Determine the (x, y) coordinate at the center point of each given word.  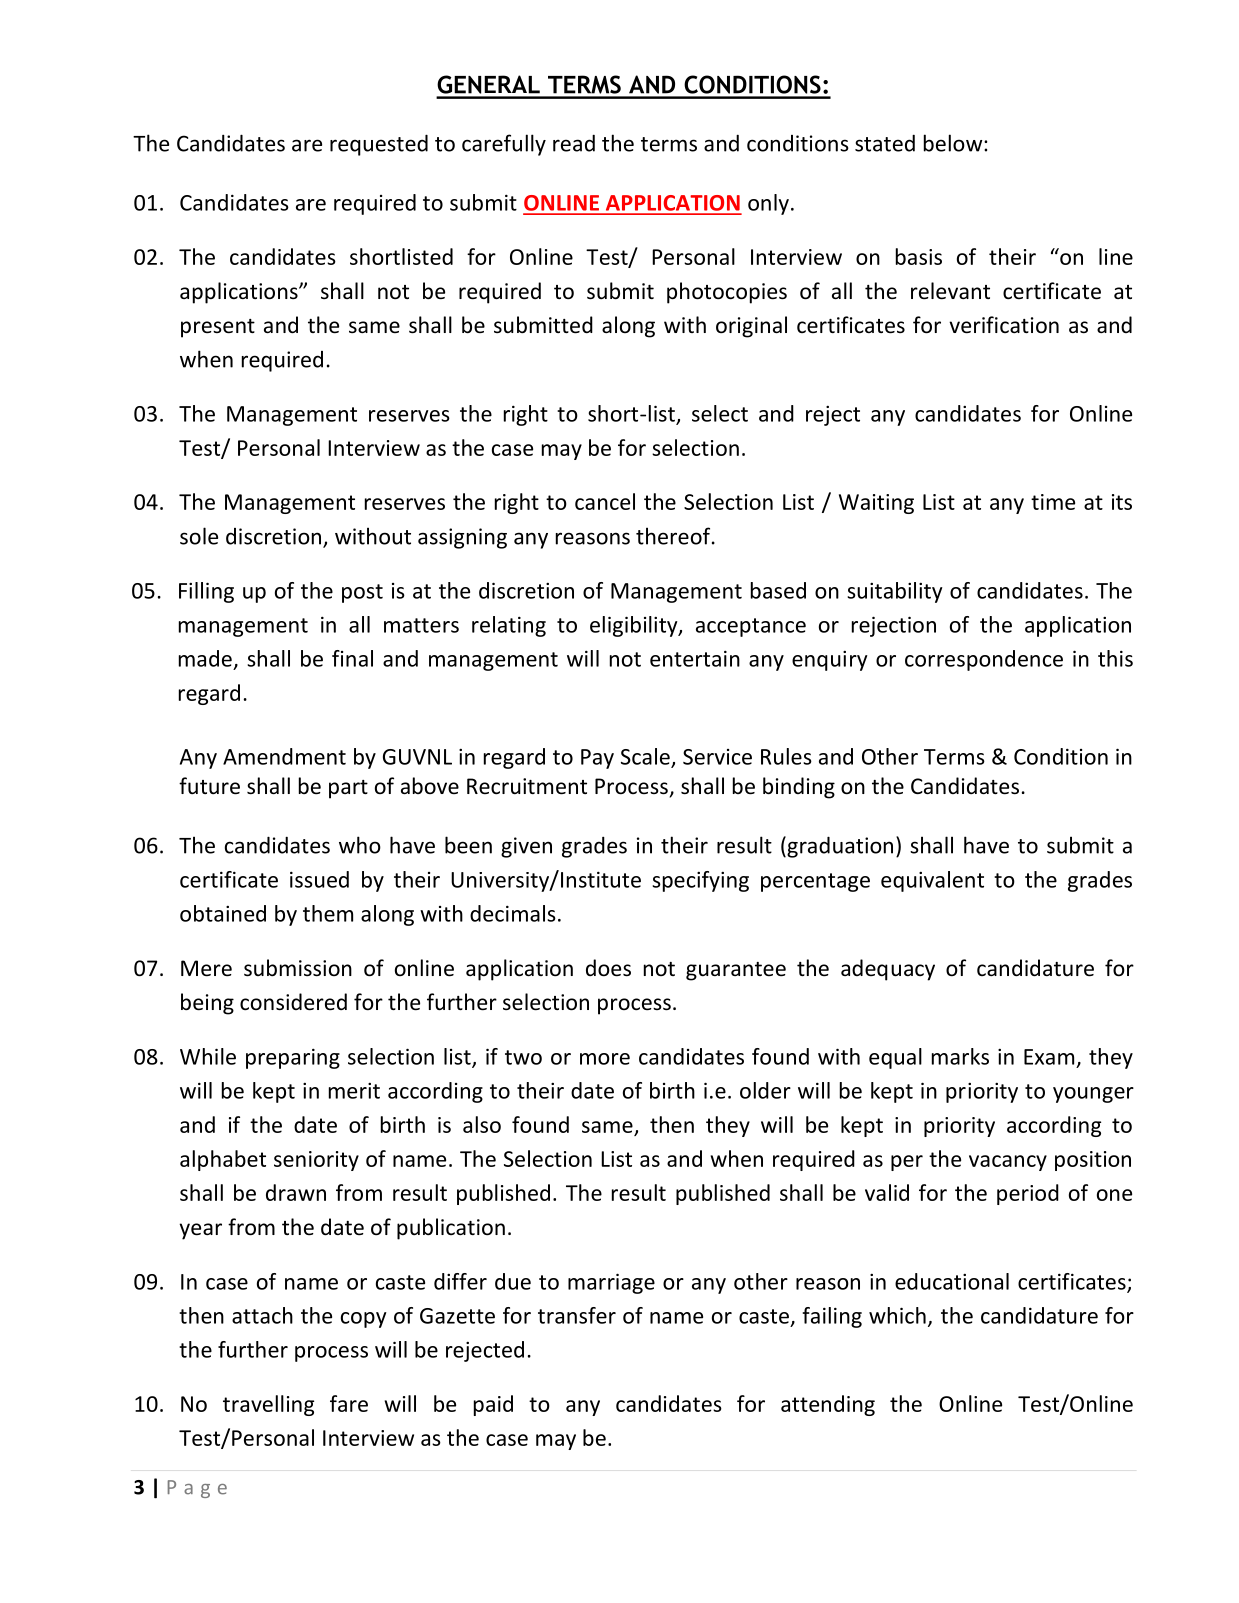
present (218, 328)
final (352, 658)
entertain (695, 658)
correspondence (984, 660)
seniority (316, 1161)
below (954, 143)
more (605, 1059)
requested (379, 145)
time (1053, 502)
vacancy (1008, 1163)
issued (319, 879)
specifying (700, 881)
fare (349, 1403)
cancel (605, 501)
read (574, 143)
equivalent (932, 881)
